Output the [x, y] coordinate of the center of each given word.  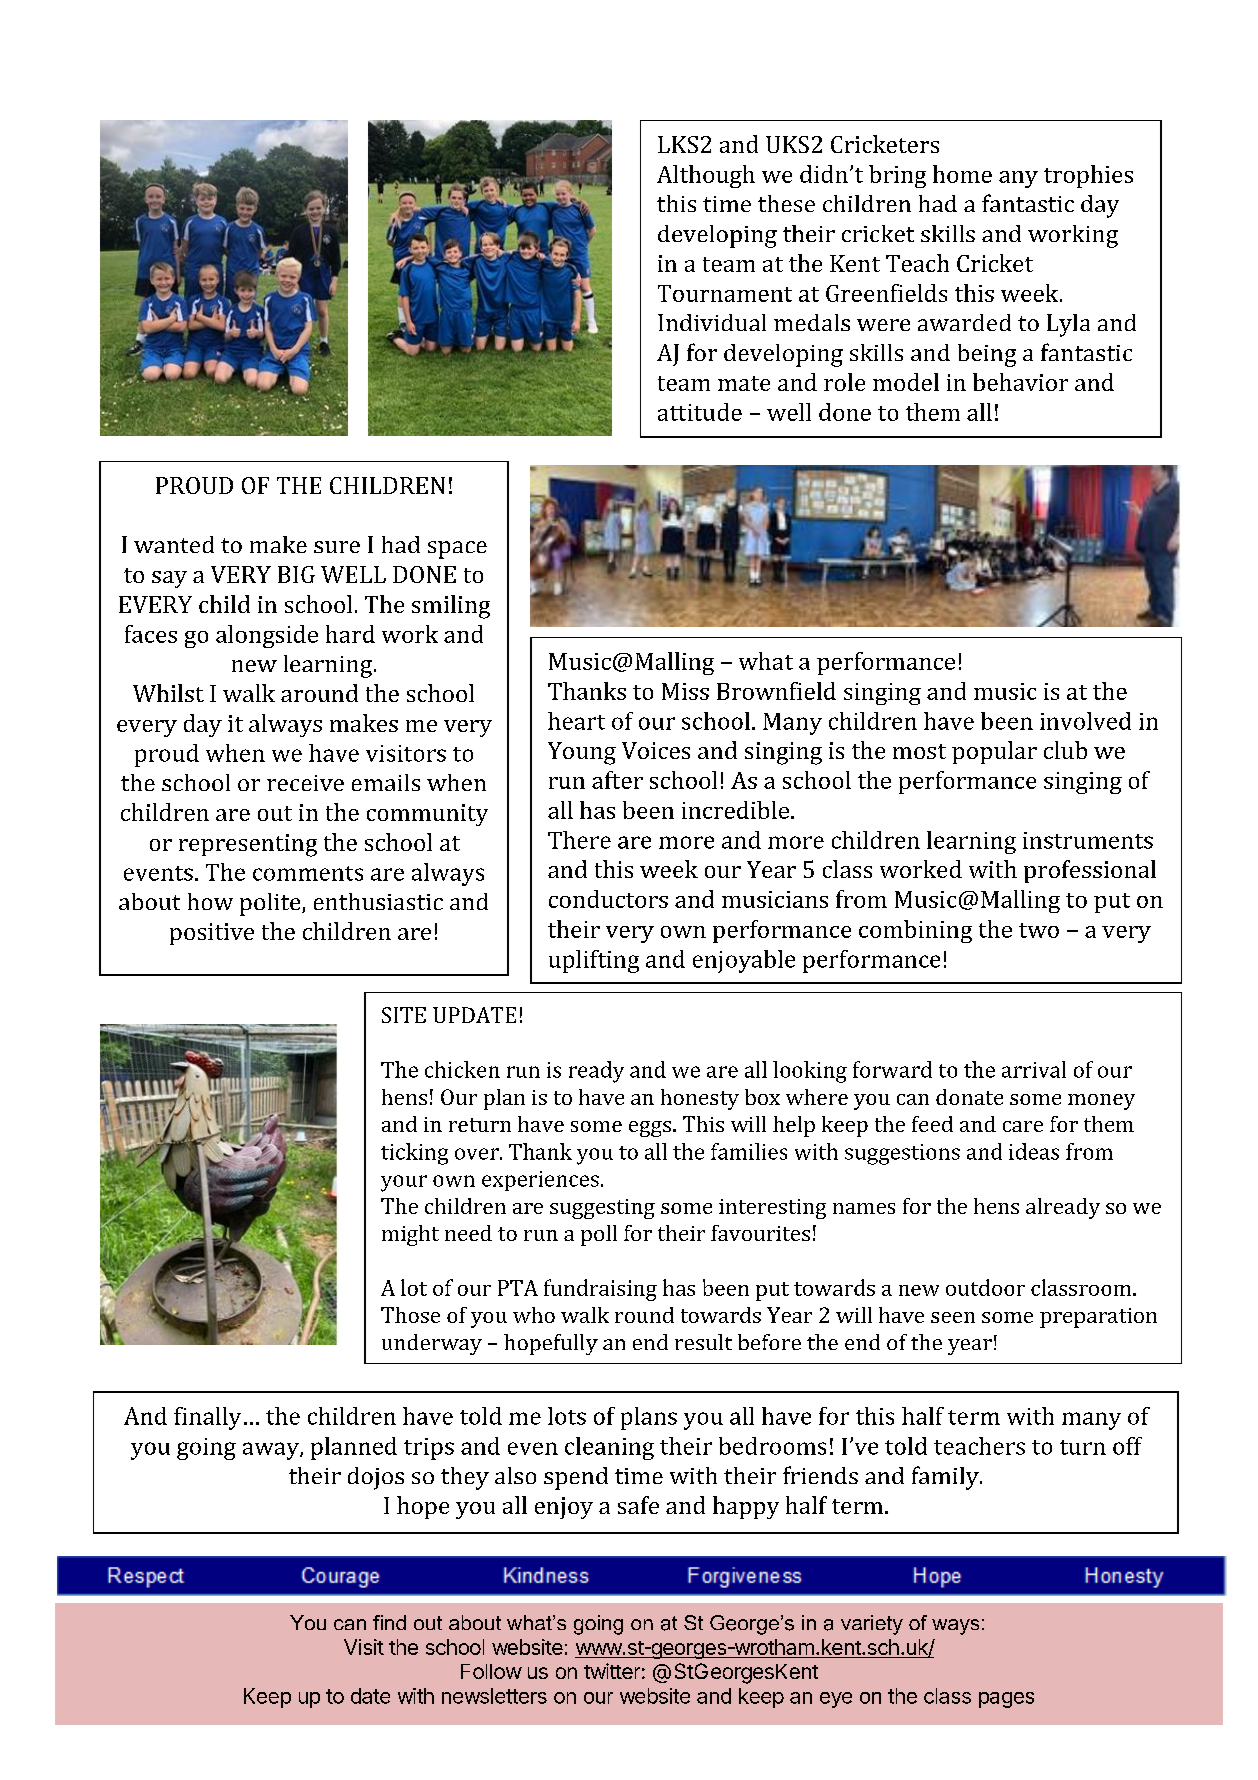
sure [337, 547]
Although [706, 176]
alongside [267, 636]
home [962, 174]
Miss [685, 691]
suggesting [602, 1209]
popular [994, 752]
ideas [1034, 1151]
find [389, 1622]
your [404, 1183]
